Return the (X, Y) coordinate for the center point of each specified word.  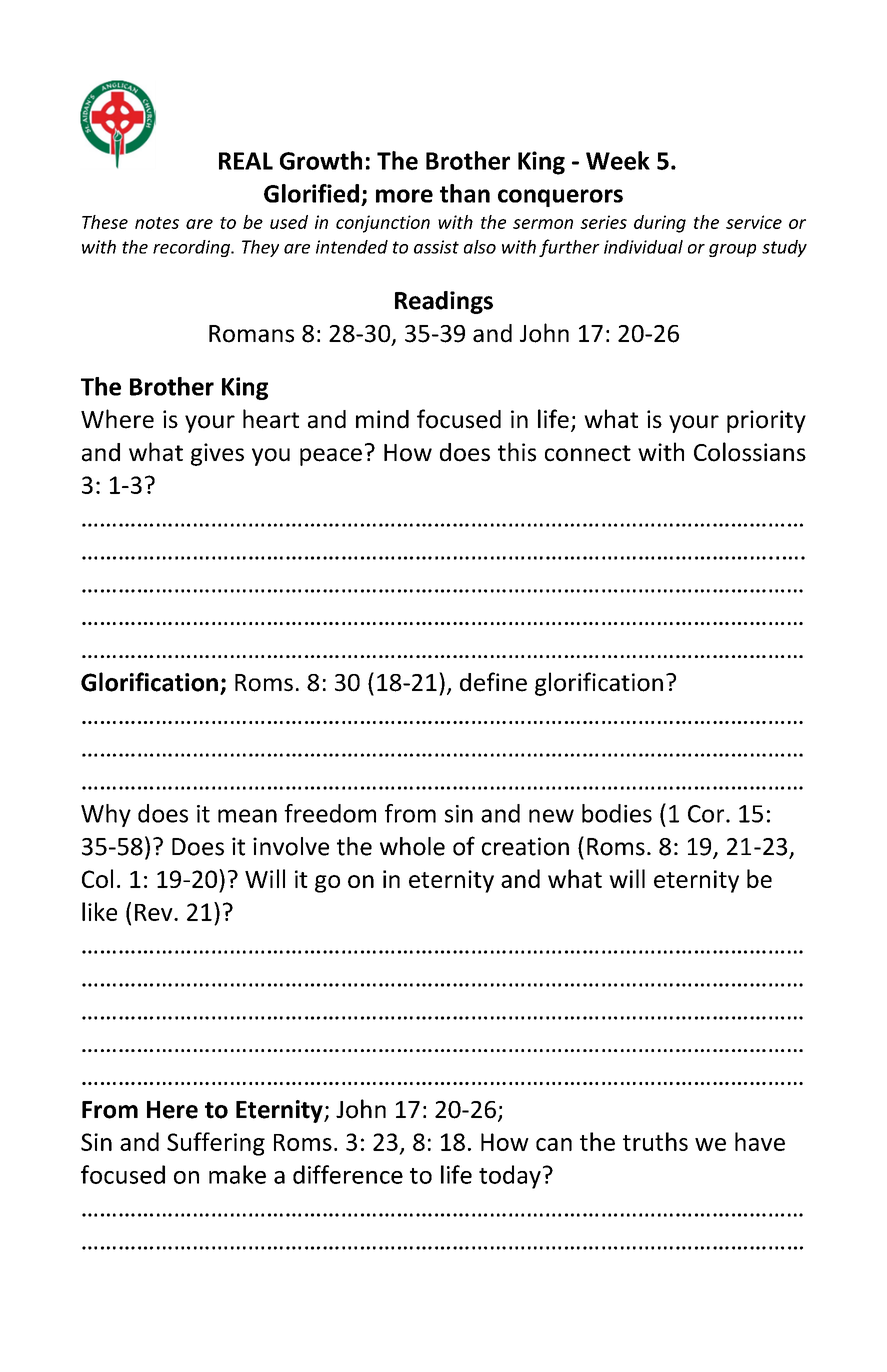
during (660, 224)
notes (157, 223)
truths (655, 1141)
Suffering (216, 1144)
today (510, 1177)
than (465, 193)
